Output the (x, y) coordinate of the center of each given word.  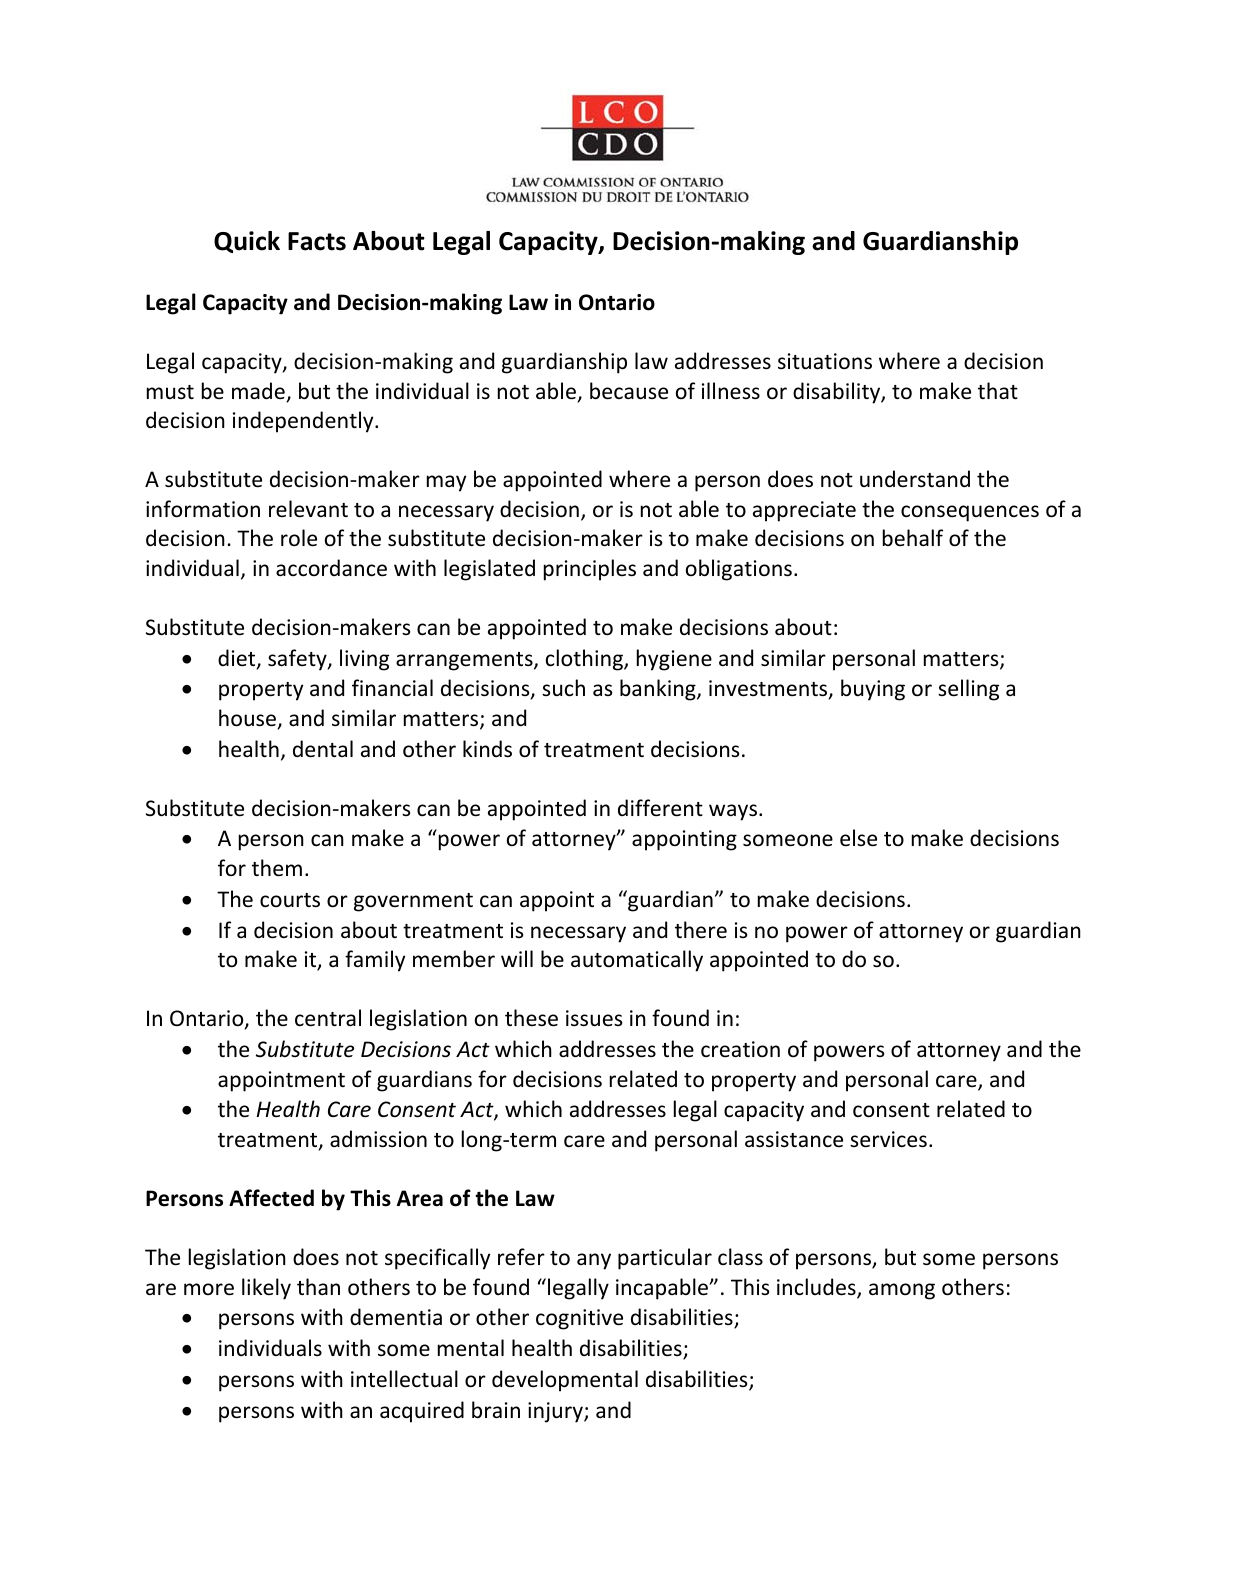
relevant (308, 509)
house (249, 719)
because (629, 391)
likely (266, 1289)
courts (290, 900)
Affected (271, 1198)
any (594, 1261)
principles (590, 570)
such (563, 688)
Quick (247, 242)
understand (915, 478)
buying (873, 690)
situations (825, 361)
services (888, 1139)
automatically (637, 961)
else (858, 838)
